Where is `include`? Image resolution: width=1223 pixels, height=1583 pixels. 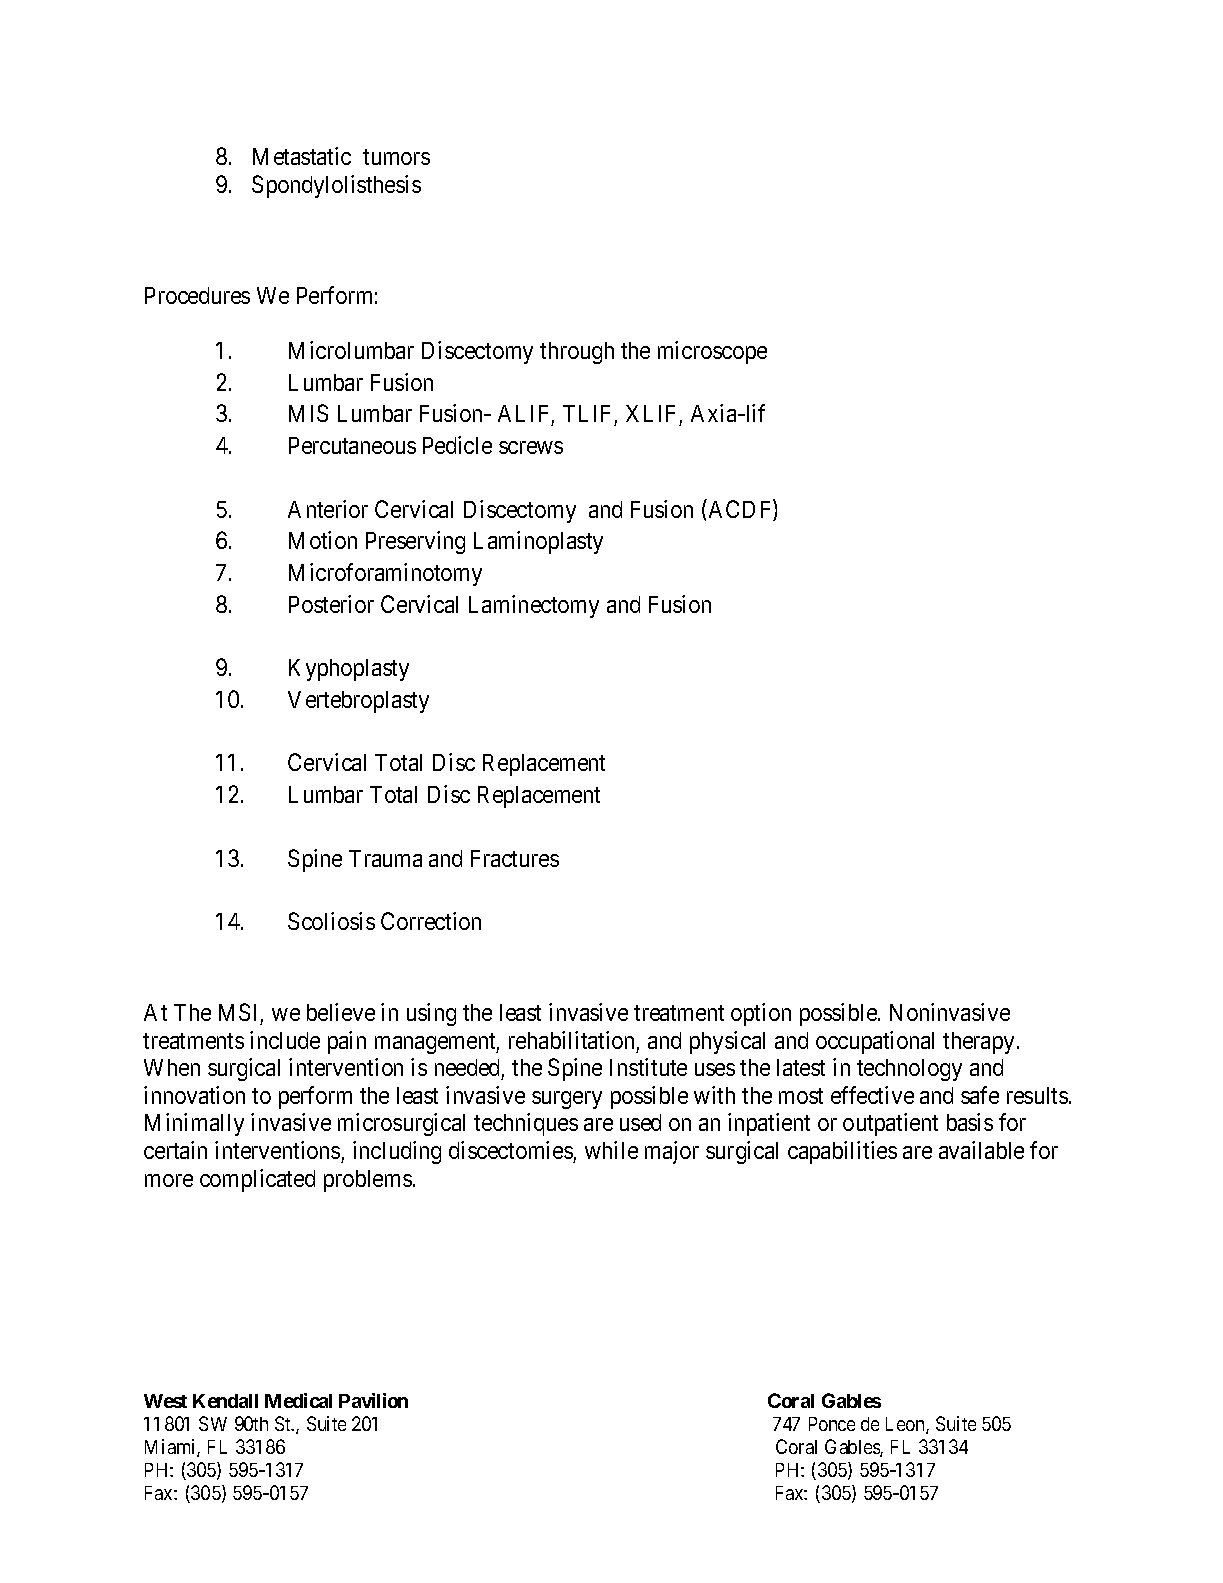 include is located at coordinates (285, 1040).
